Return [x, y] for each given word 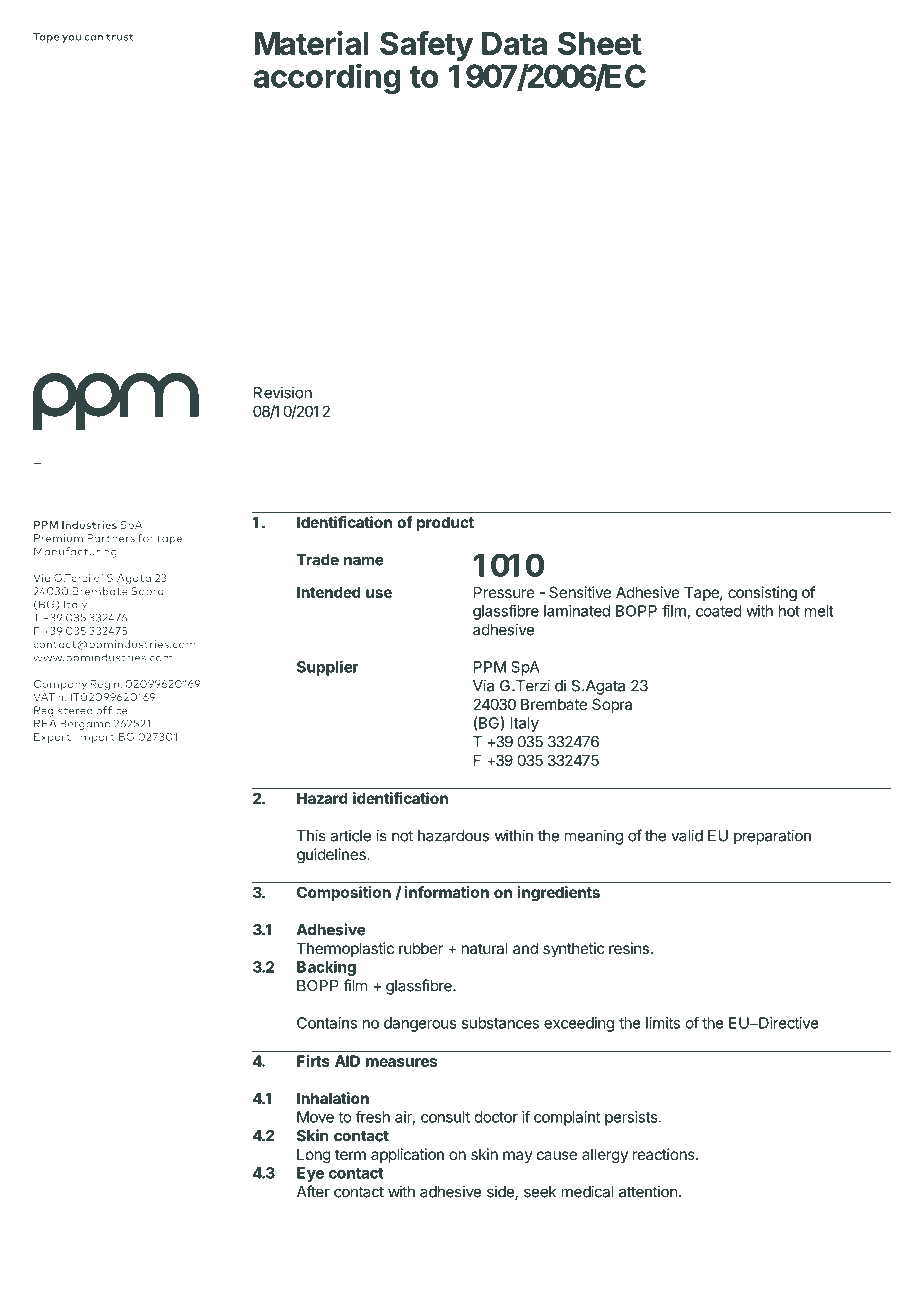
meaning [594, 837]
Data [514, 43]
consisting [762, 594]
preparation [772, 837]
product [445, 523]
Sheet [600, 43]
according [327, 78]
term [350, 1154]
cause [557, 1155]
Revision [283, 392]
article [350, 835]
